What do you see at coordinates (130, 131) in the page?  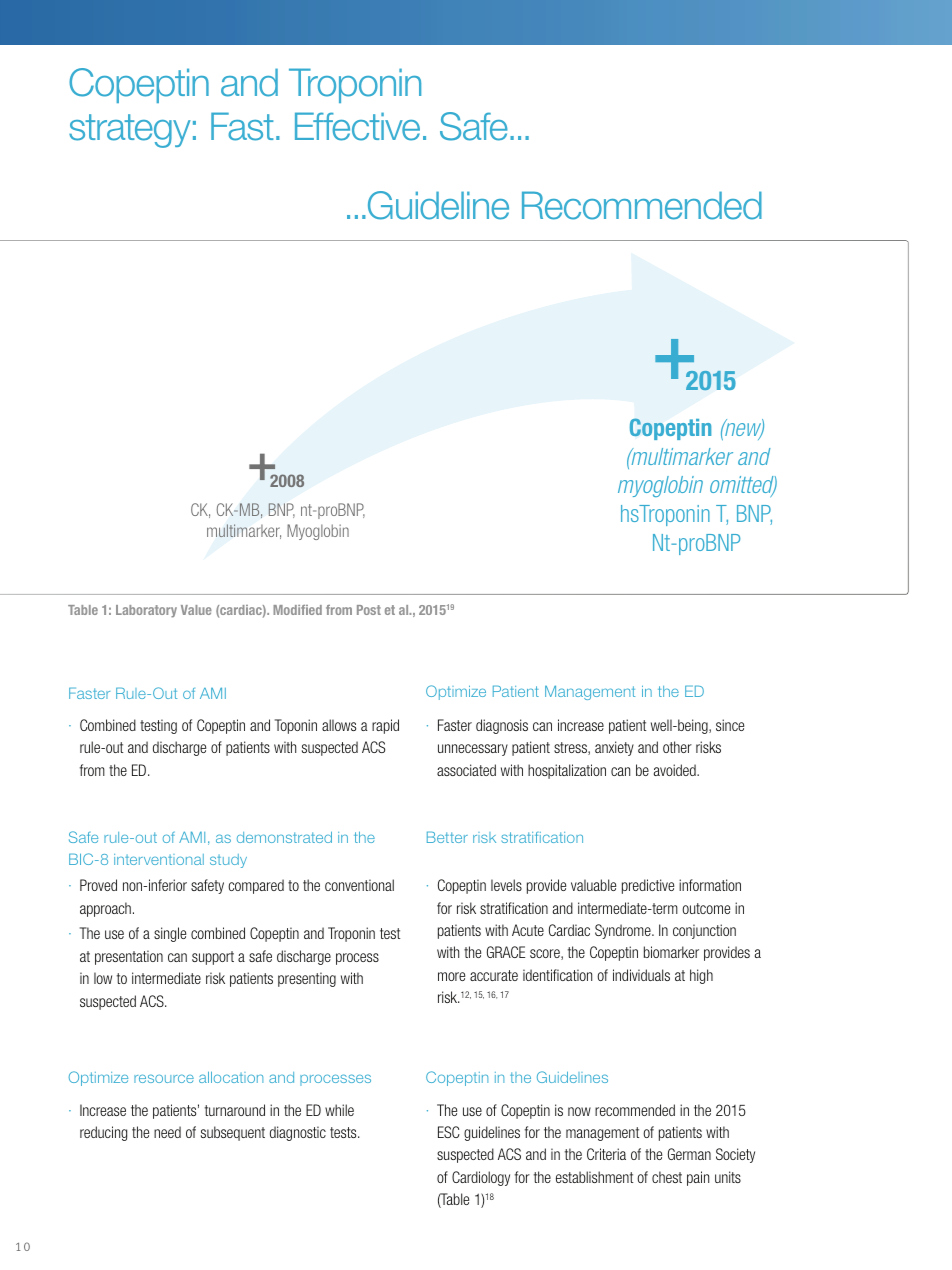 I see `strategy` at bounding box center [130, 131].
